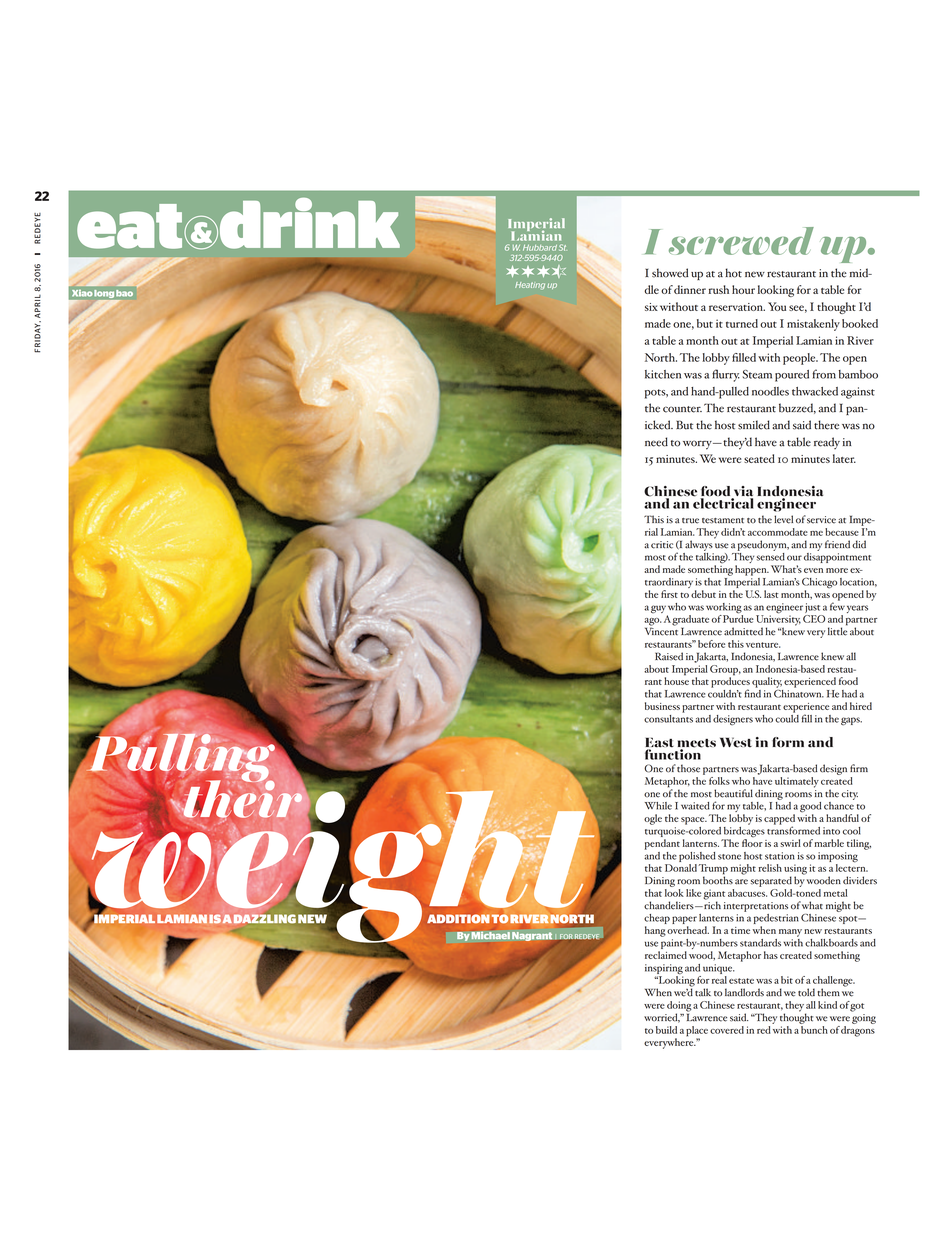 The height and width of the screenshot is (1233, 952). I want to click on Heating, so click(530, 286).
